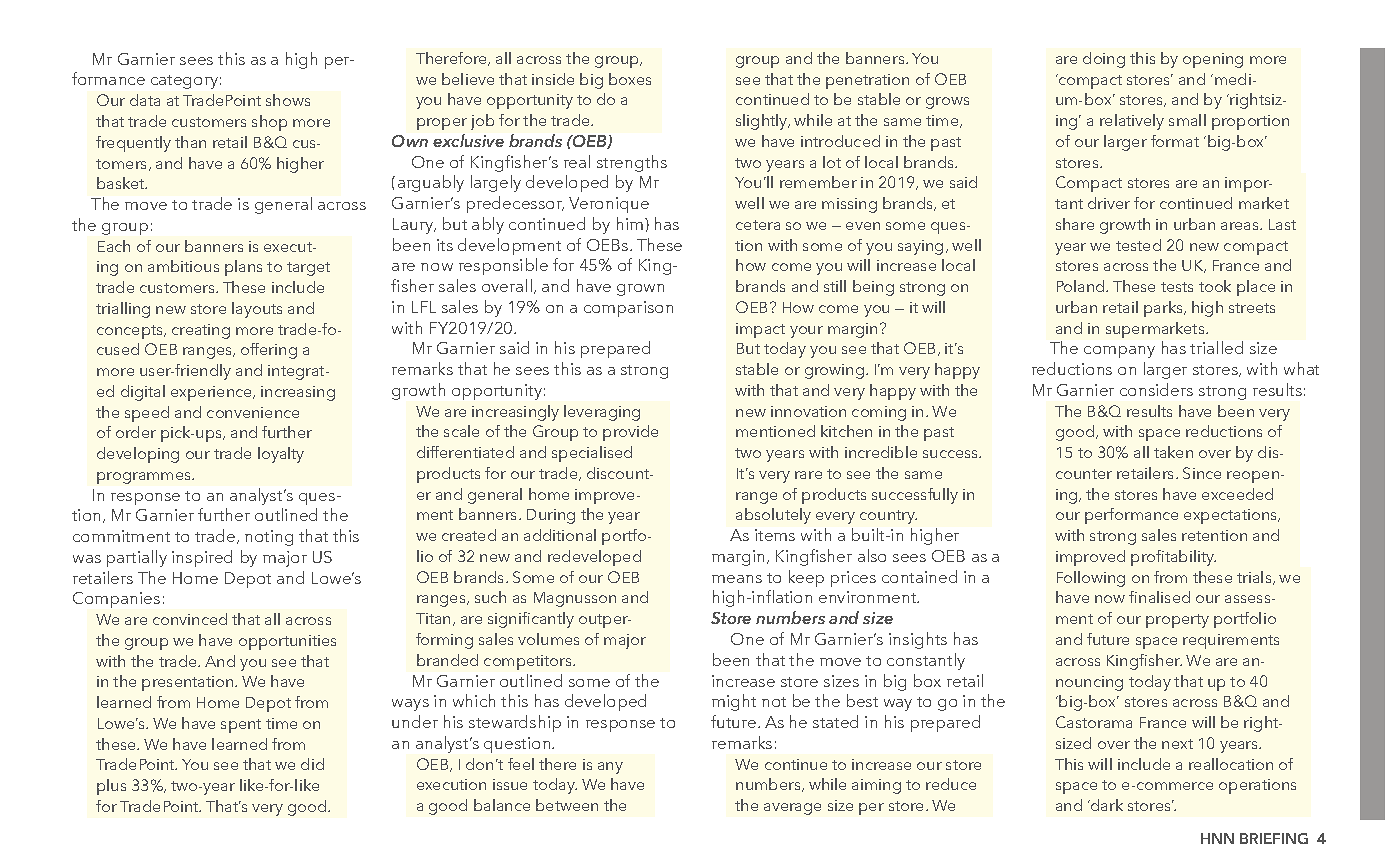 This document has height=868, width=1399. Describe the element at coordinates (111, 787) in the document. I see `plus` at that location.
